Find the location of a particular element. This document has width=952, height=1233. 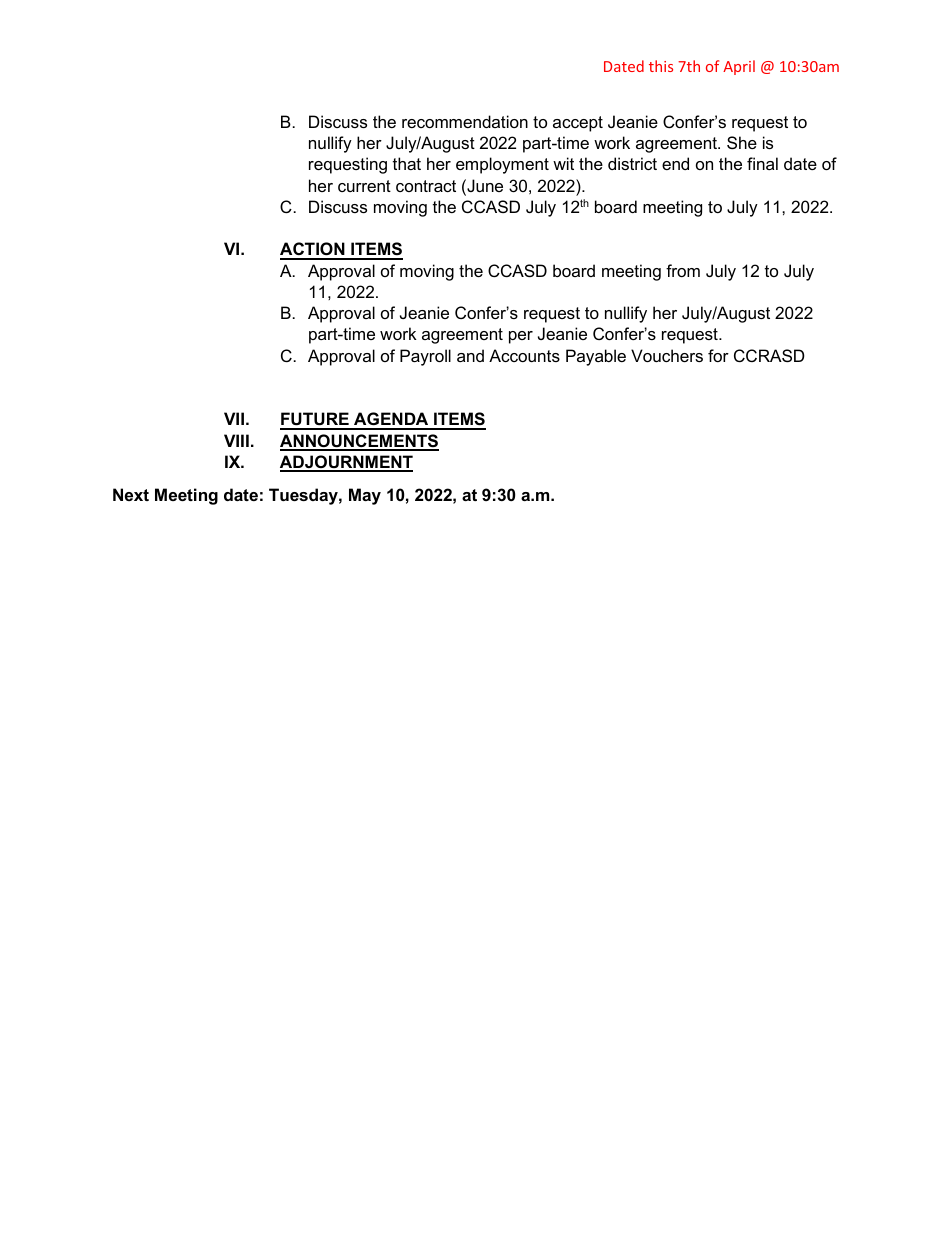

FUTURE is located at coordinates (315, 420).
